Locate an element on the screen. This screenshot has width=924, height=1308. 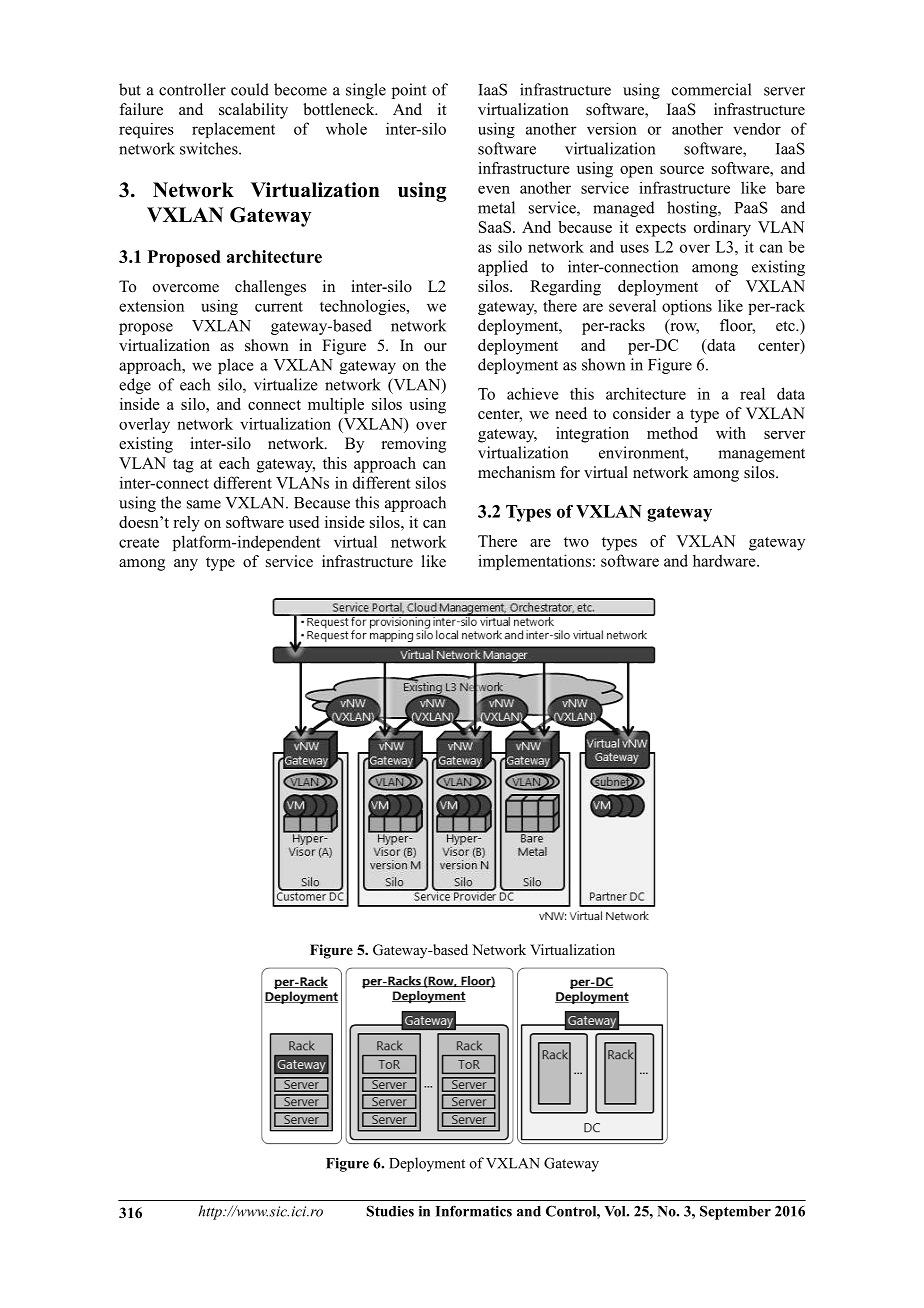
Studies is located at coordinates (390, 1211).
